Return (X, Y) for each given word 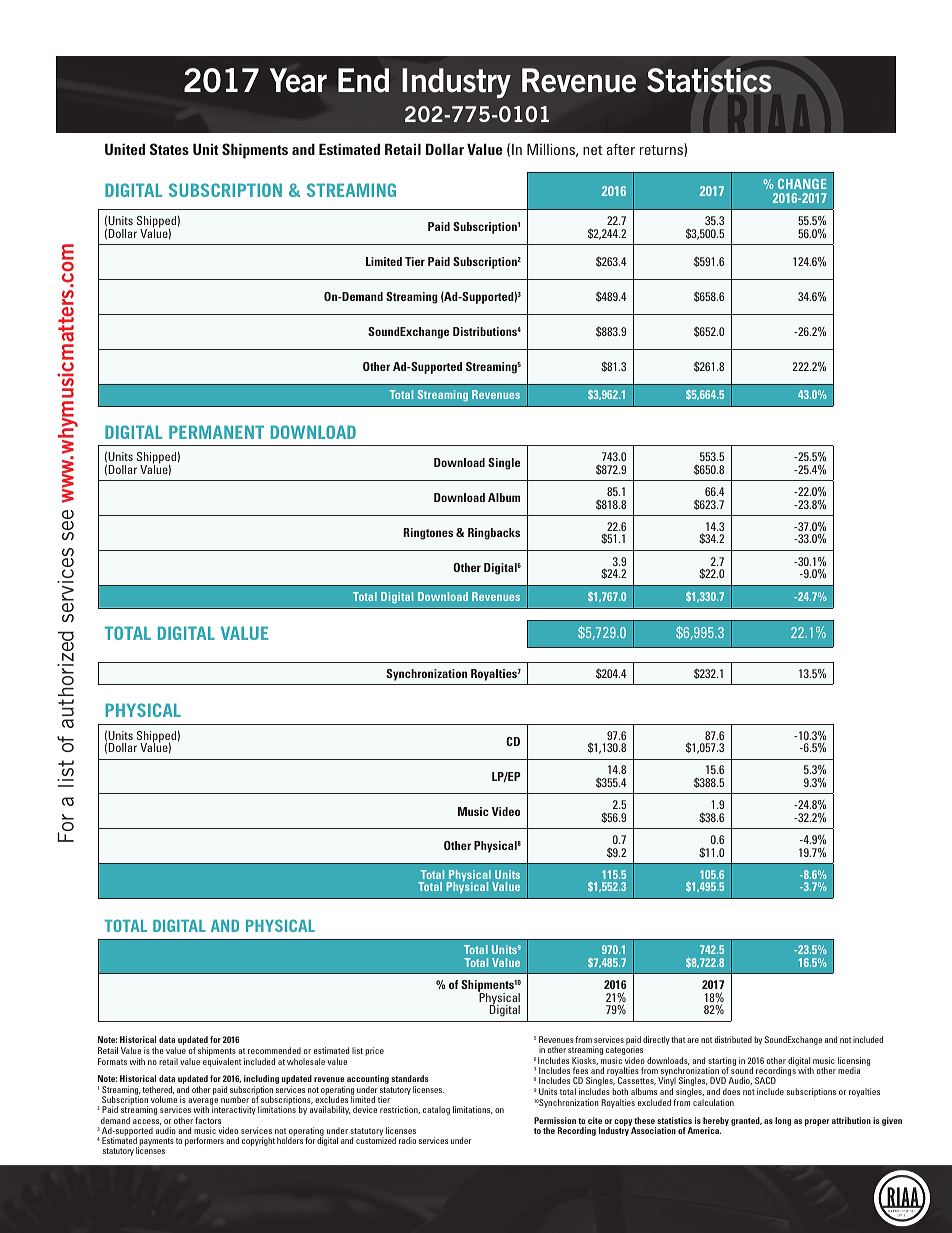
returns (662, 150)
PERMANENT (216, 432)
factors (208, 1120)
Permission (555, 1120)
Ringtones (428, 534)
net (593, 150)
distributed (733, 1039)
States (169, 149)
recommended (274, 1050)
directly (656, 1040)
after (621, 149)
